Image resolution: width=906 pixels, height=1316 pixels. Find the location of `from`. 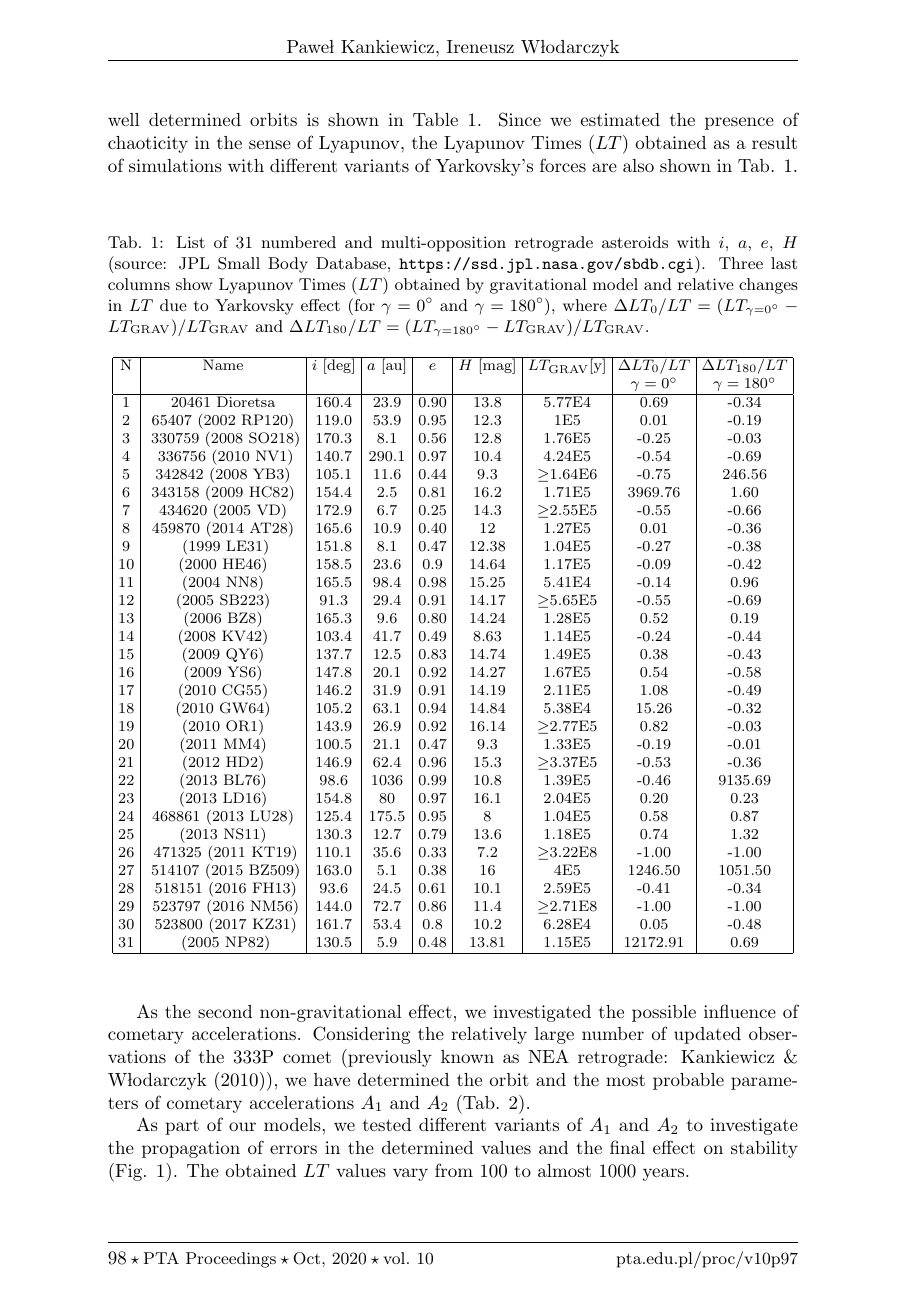

from is located at coordinates (454, 1170).
